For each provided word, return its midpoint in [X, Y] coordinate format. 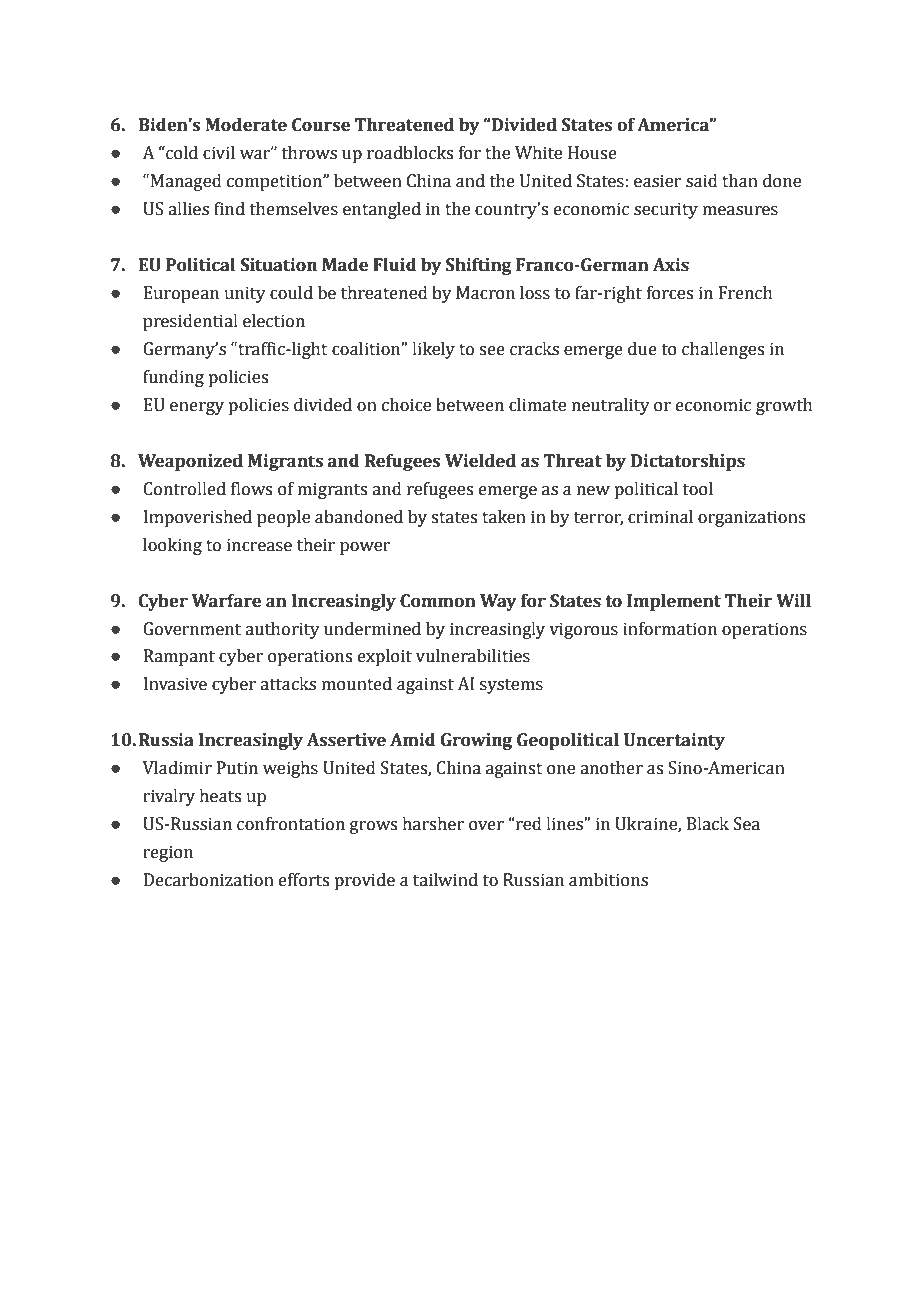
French [746, 293]
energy [197, 408]
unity [245, 294]
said [702, 181]
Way [498, 602]
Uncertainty [674, 741]
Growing [476, 741]
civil [219, 153]
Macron [485, 293]
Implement [674, 602]
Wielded [480, 461]
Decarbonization [209, 880]
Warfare [226, 601]
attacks [288, 684]
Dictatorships [688, 462]
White [538, 153]
